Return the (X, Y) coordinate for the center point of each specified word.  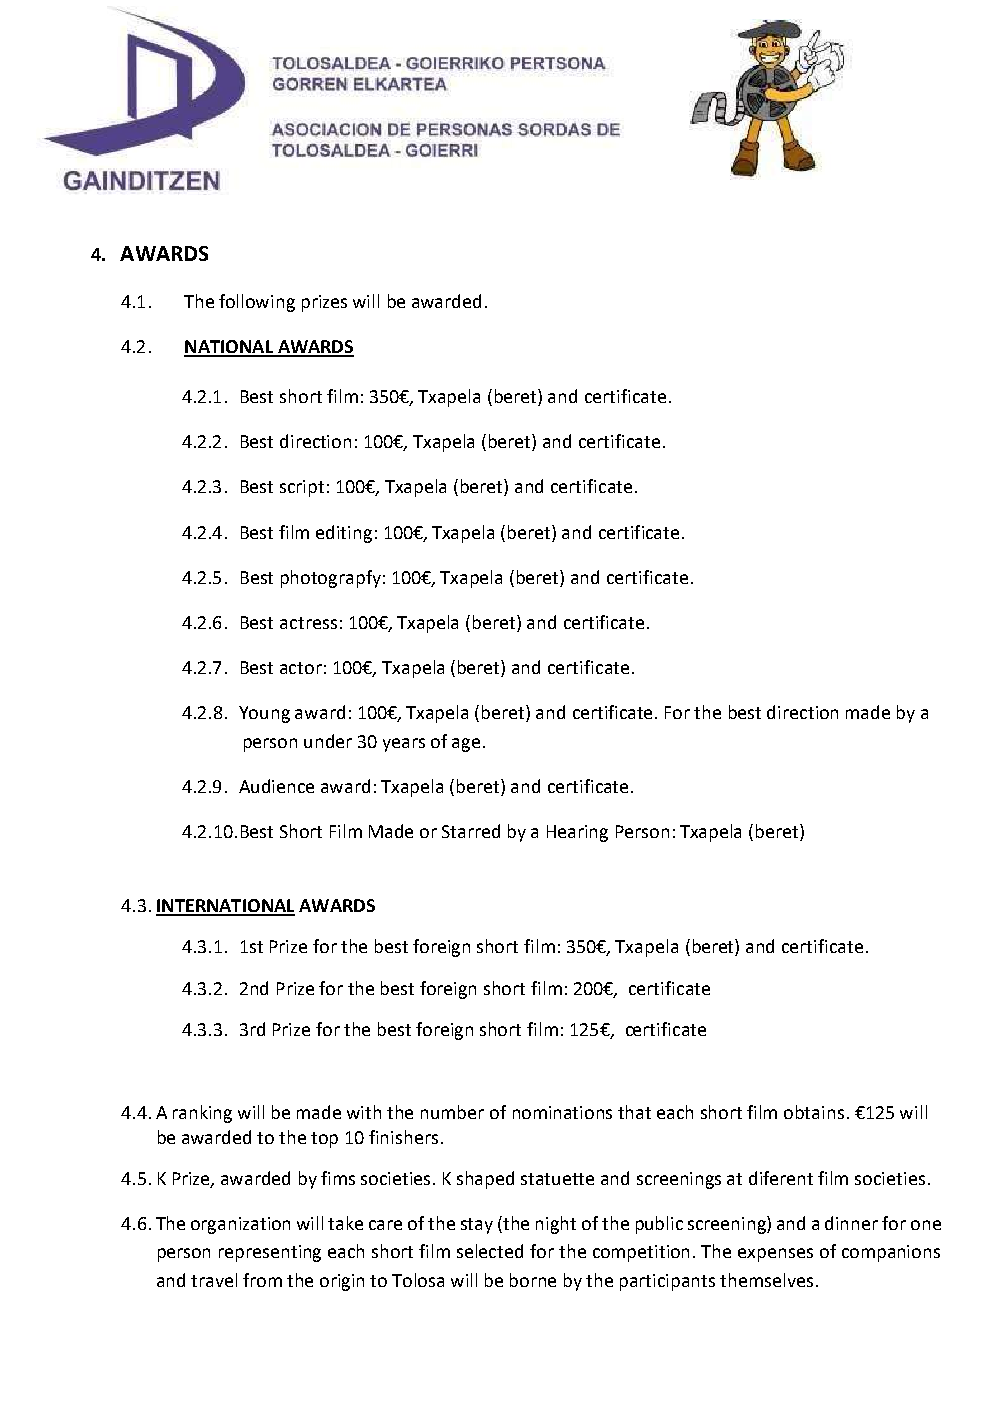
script (302, 488)
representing (270, 1253)
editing (344, 534)
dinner (851, 1223)
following (257, 303)
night (556, 1225)
